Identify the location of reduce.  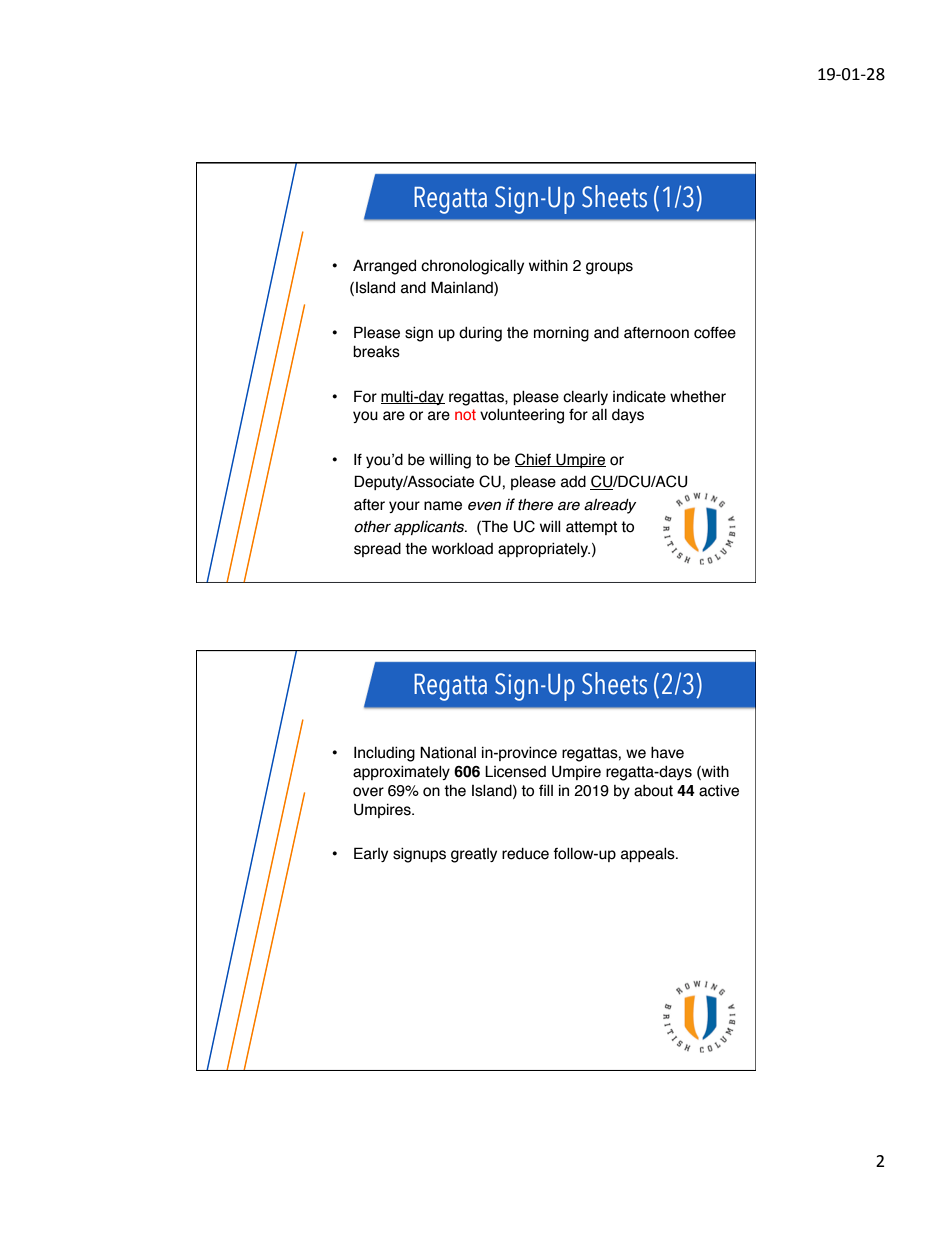
(525, 854).
